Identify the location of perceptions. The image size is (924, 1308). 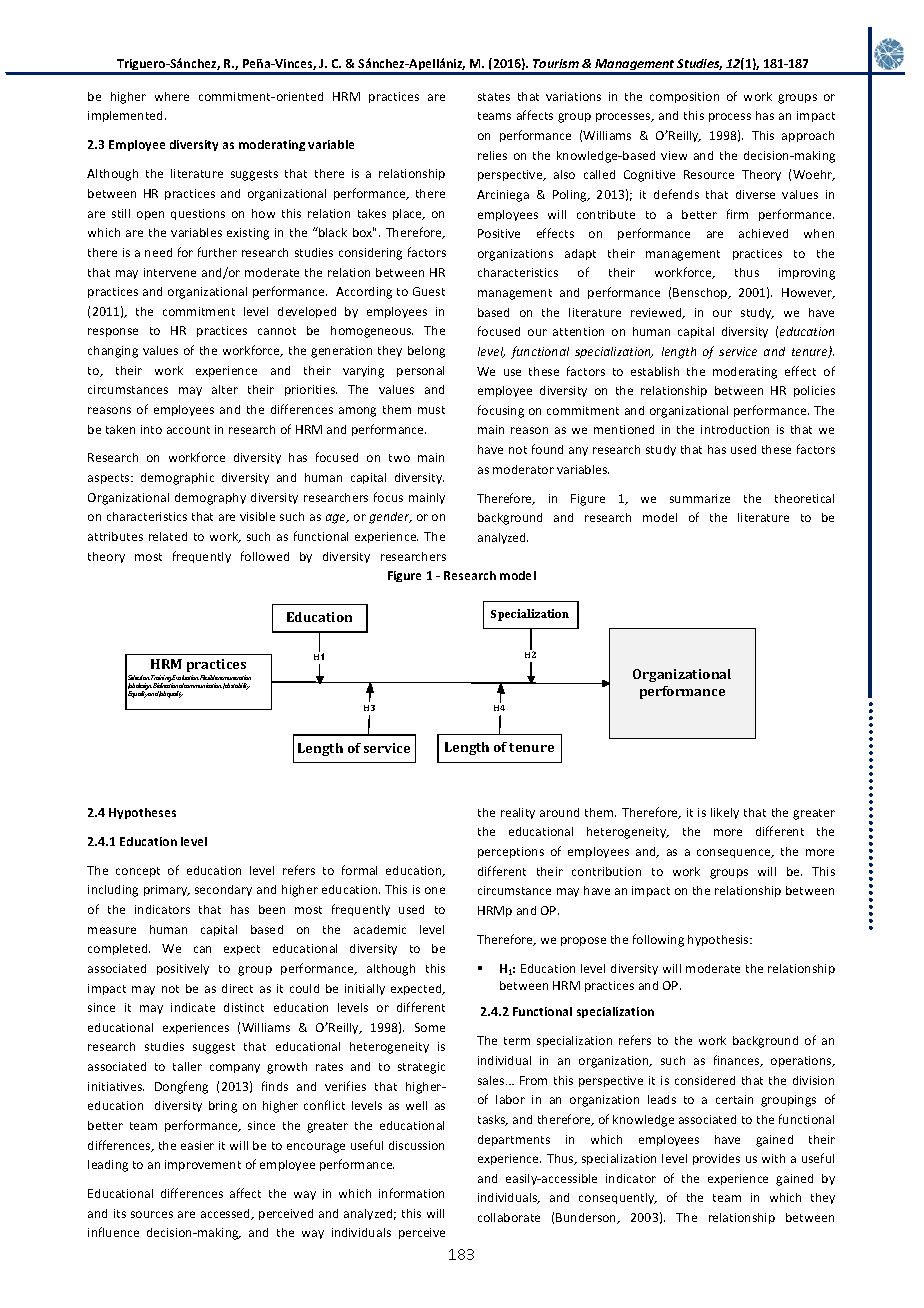
(511, 852).
